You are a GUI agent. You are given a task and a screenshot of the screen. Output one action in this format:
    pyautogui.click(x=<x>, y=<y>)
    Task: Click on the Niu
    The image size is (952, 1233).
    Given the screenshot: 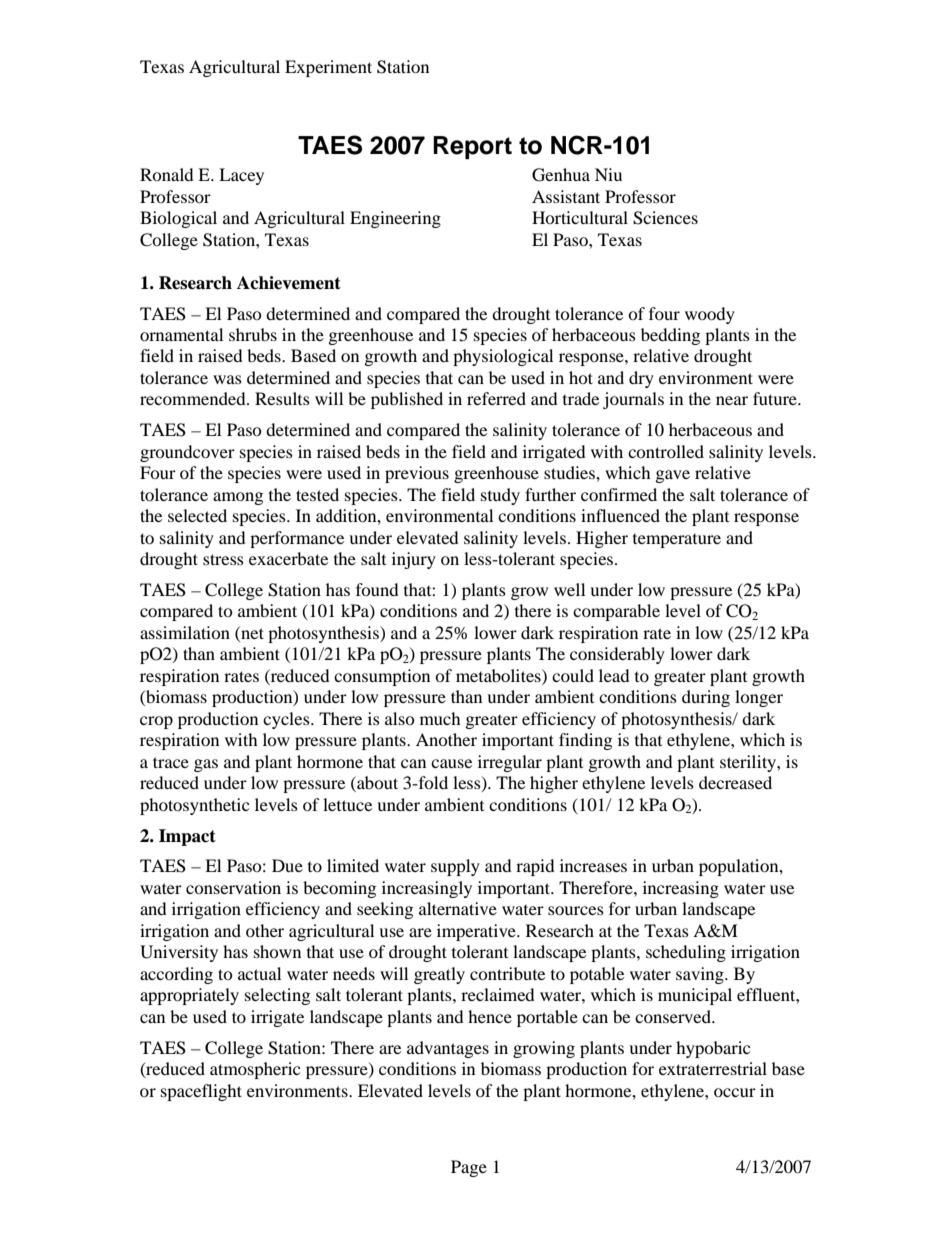 What is the action you would take?
    pyautogui.click(x=608, y=174)
